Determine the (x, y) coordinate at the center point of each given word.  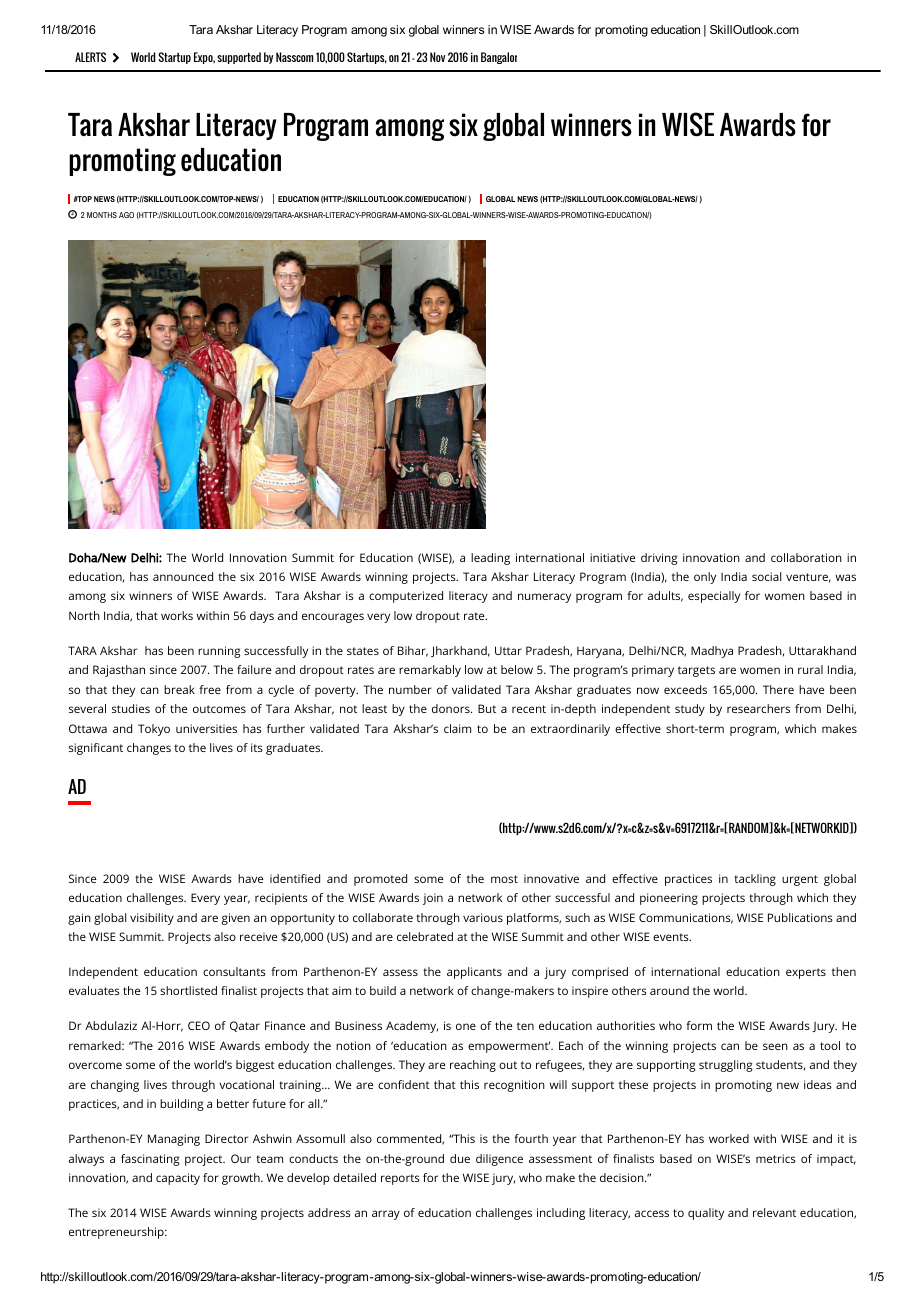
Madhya (712, 652)
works (177, 615)
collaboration (806, 557)
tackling (755, 880)
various (483, 917)
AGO (126, 215)
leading (490, 559)
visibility (152, 919)
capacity (178, 1179)
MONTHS (102, 215)
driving (659, 559)
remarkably (430, 671)
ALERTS (90, 57)
